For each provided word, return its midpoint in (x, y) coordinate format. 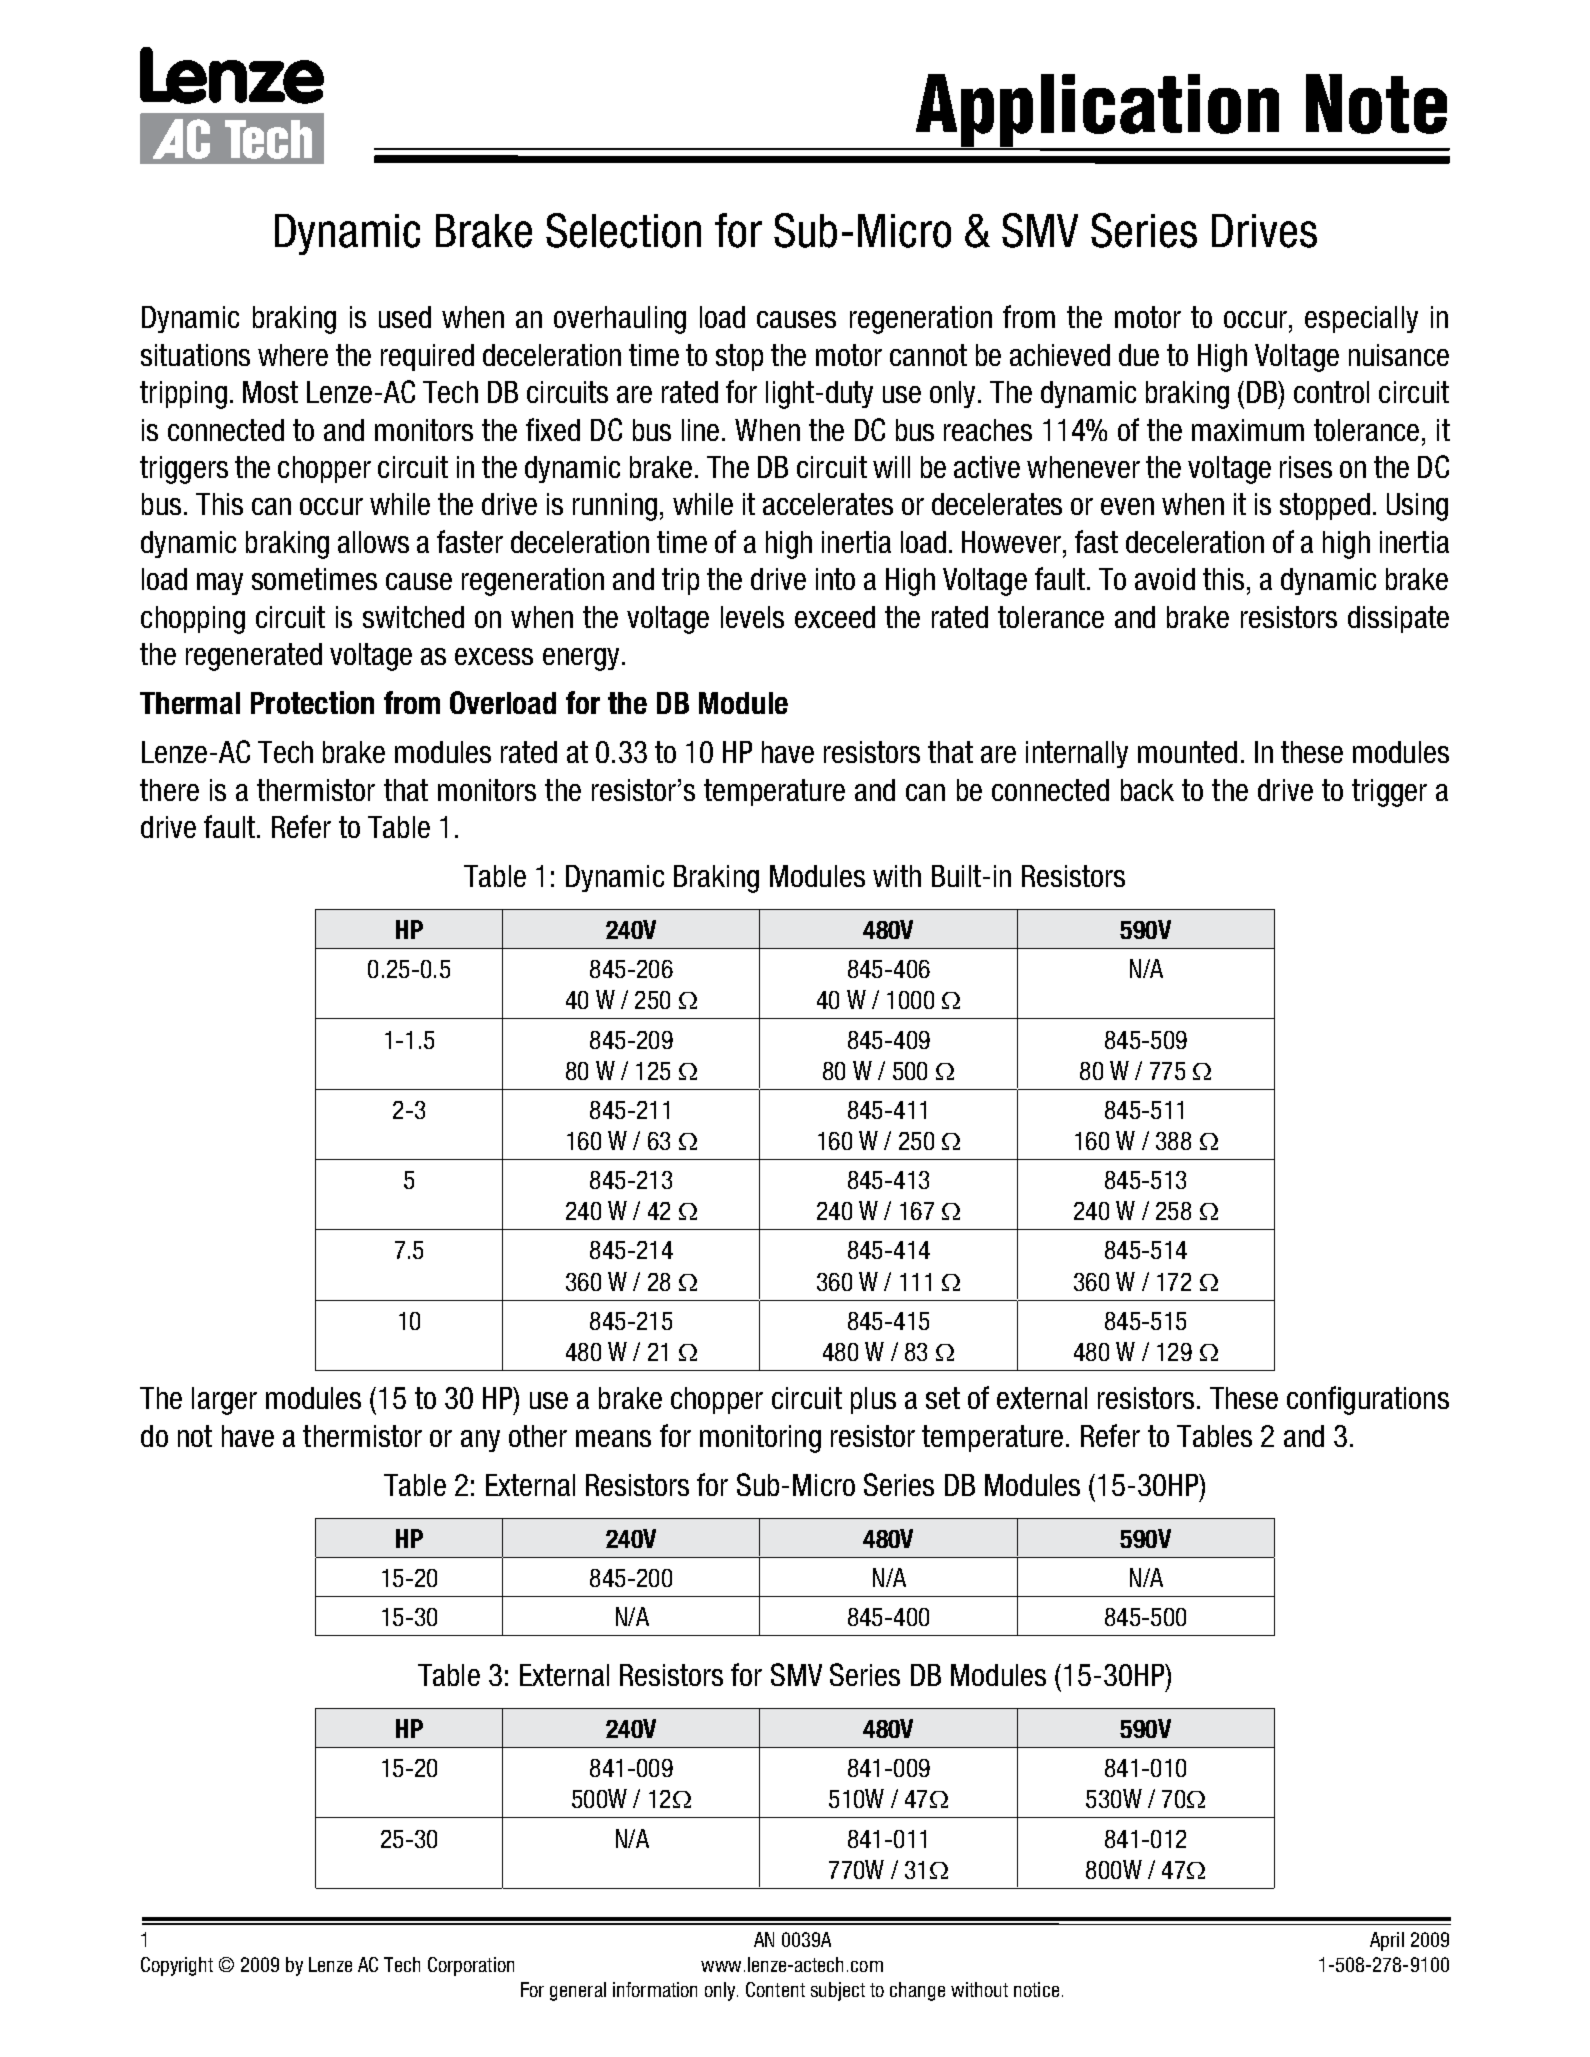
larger (224, 1401)
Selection (623, 230)
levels (752, 617)
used (405, 317)
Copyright (177, 1966)
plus (873, 1400)
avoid (1165, 579)
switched (413, 617)
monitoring (760, 1439)
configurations (1368, 1400)
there (169, 790)
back (1147, 790)
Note (1376, 104)
